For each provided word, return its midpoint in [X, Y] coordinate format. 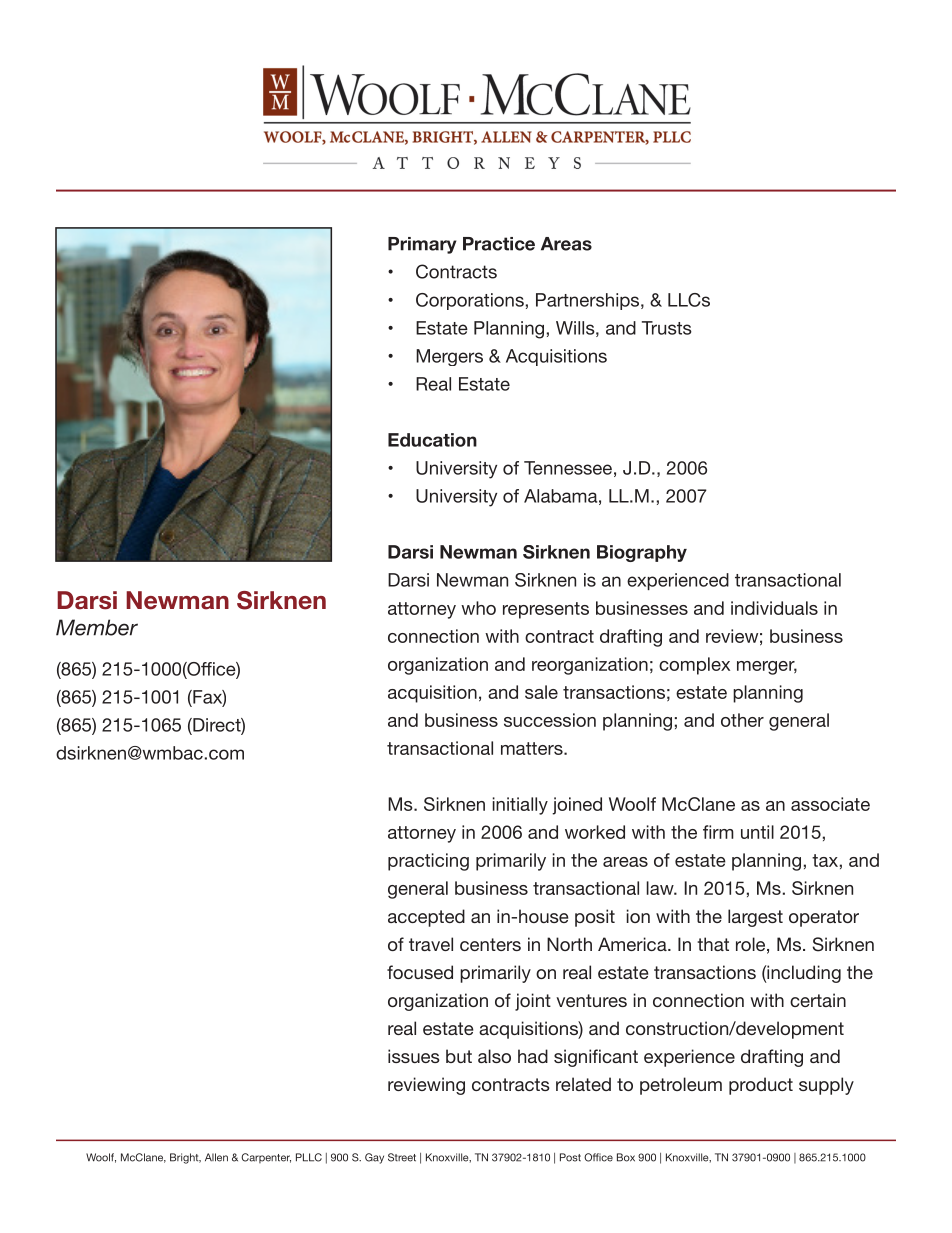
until [757, 832]
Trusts [667, 328]
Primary [422, 245]
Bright [185, 1158]
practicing [428, 862]
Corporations [470, 301]
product [761, 1086]
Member [97, 627]
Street [402, 1157]
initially [520, 806]
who [478, 608]
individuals [774, 608]
